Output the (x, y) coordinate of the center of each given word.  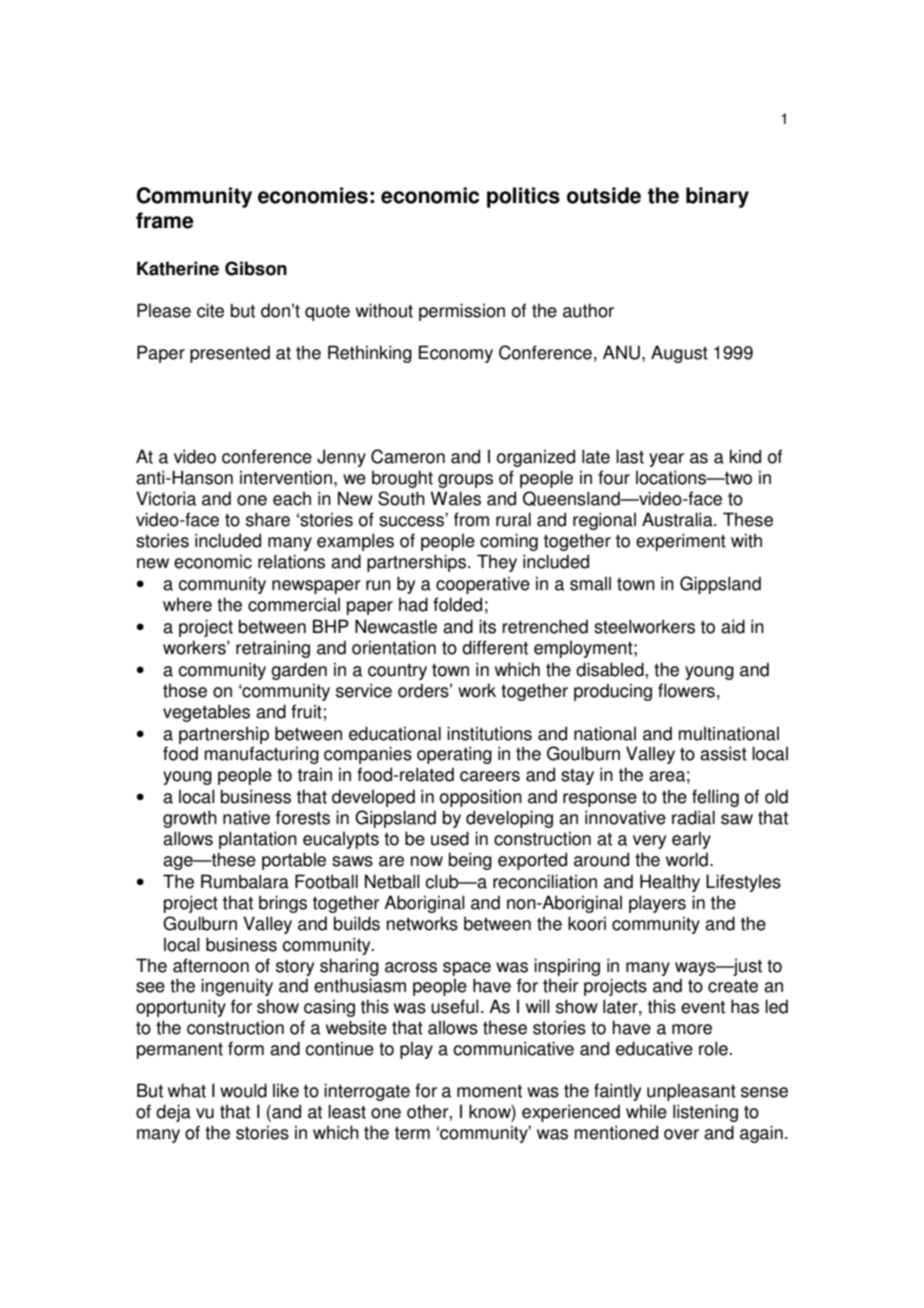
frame (165, 220)
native (246, 817)
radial (693, 817)
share (268, 519)
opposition (481, 798)
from (471, 519)
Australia (678, 519)
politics (523, 197)
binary (717, 197)
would (243, 1090)
